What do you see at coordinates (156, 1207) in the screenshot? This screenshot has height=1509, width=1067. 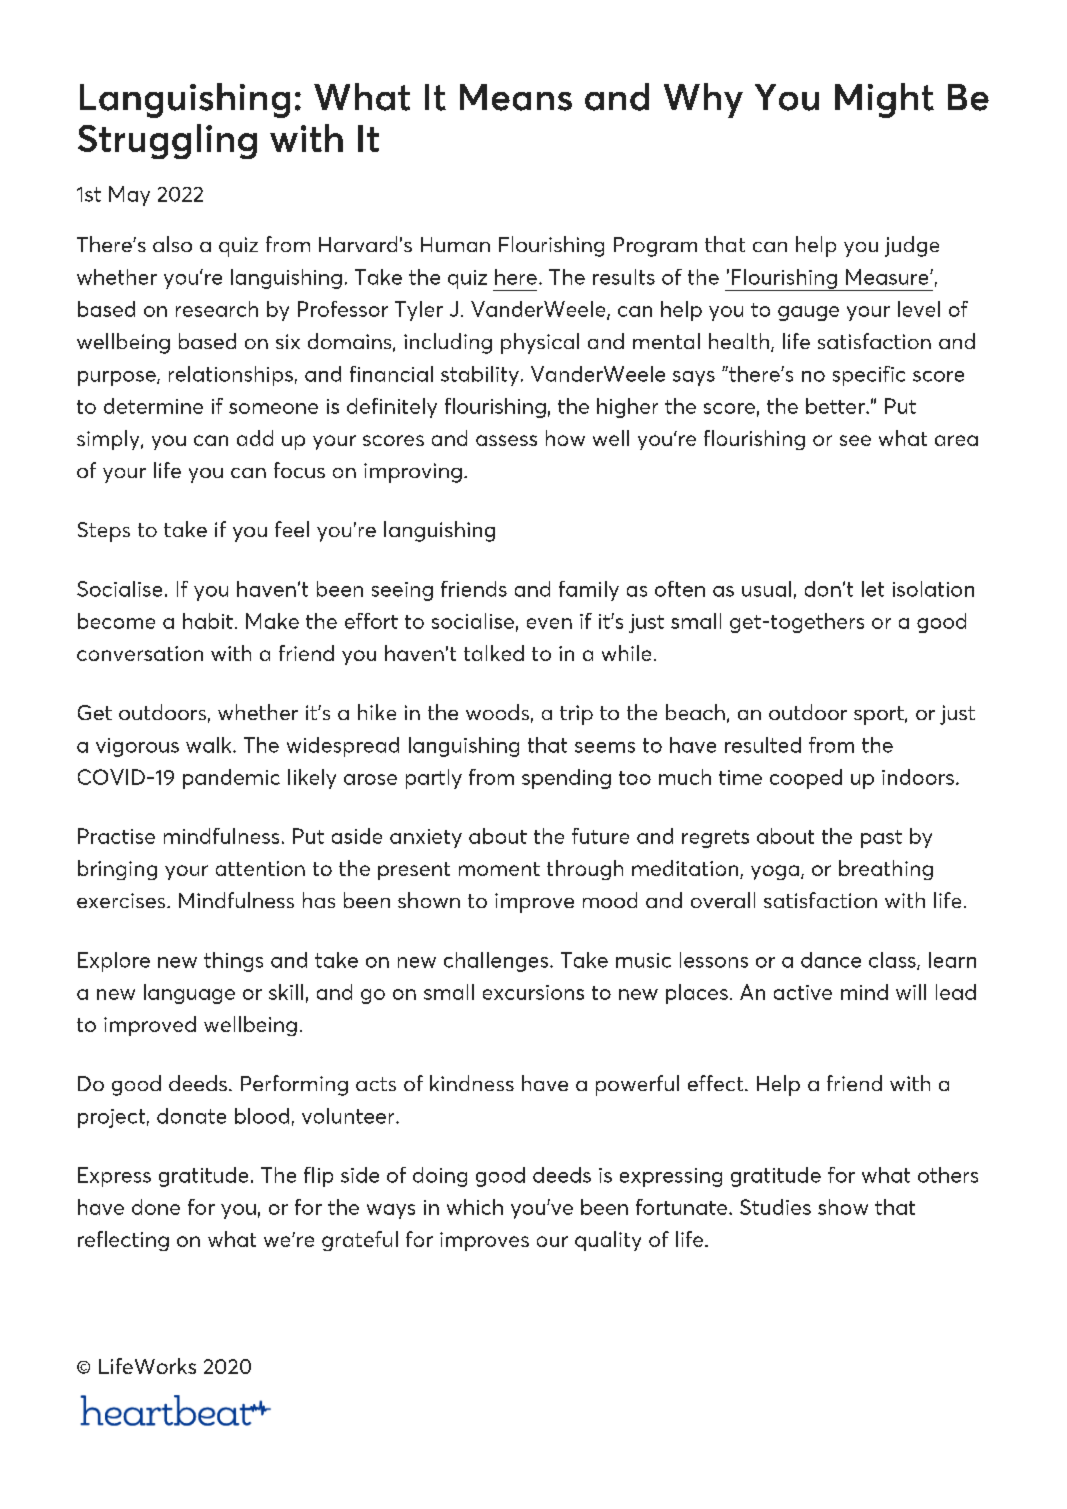 I see `done` at bounding box center [156, 1207].
